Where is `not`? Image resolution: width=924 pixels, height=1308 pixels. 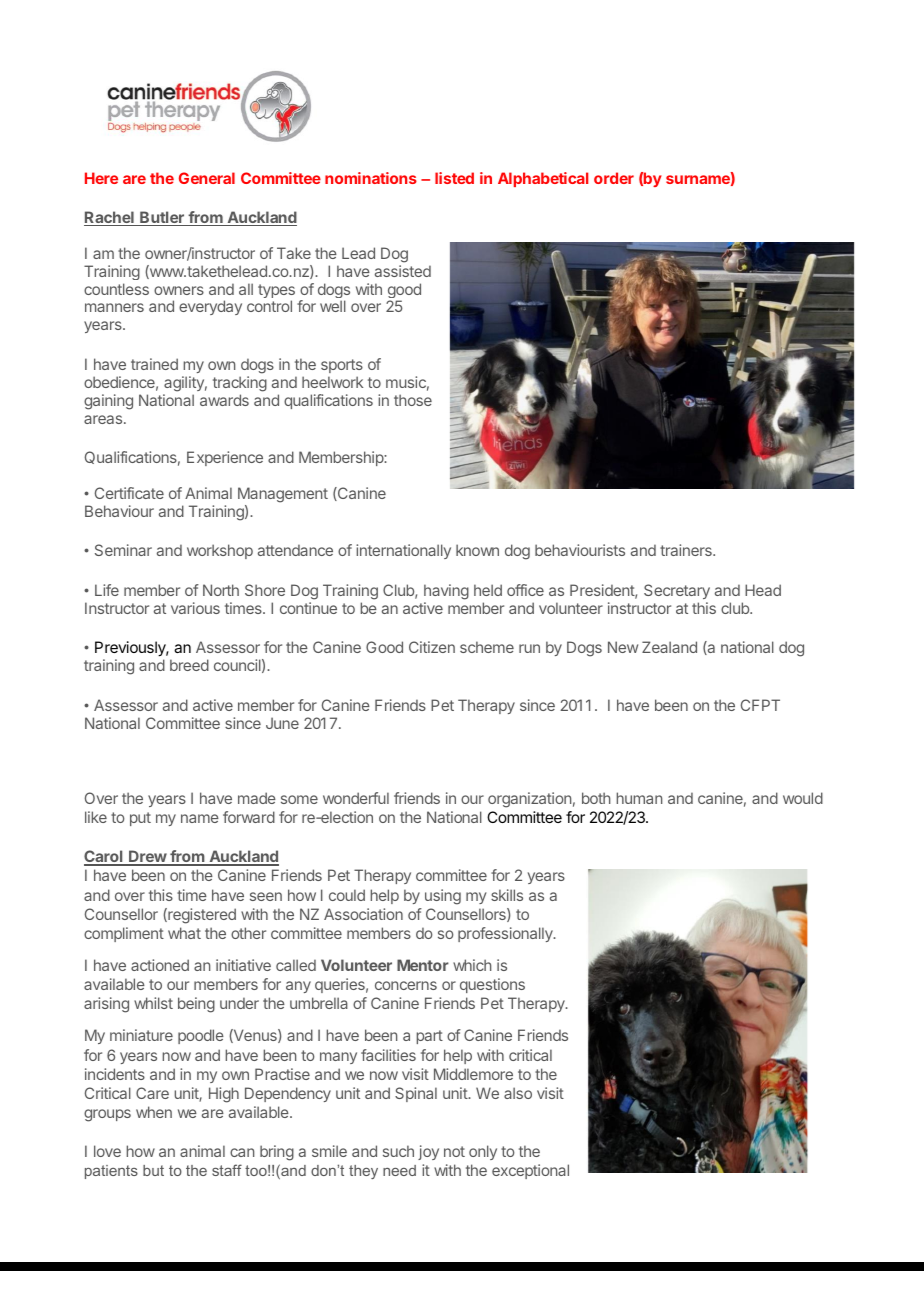 not is located at coordinates (454, 1151).
